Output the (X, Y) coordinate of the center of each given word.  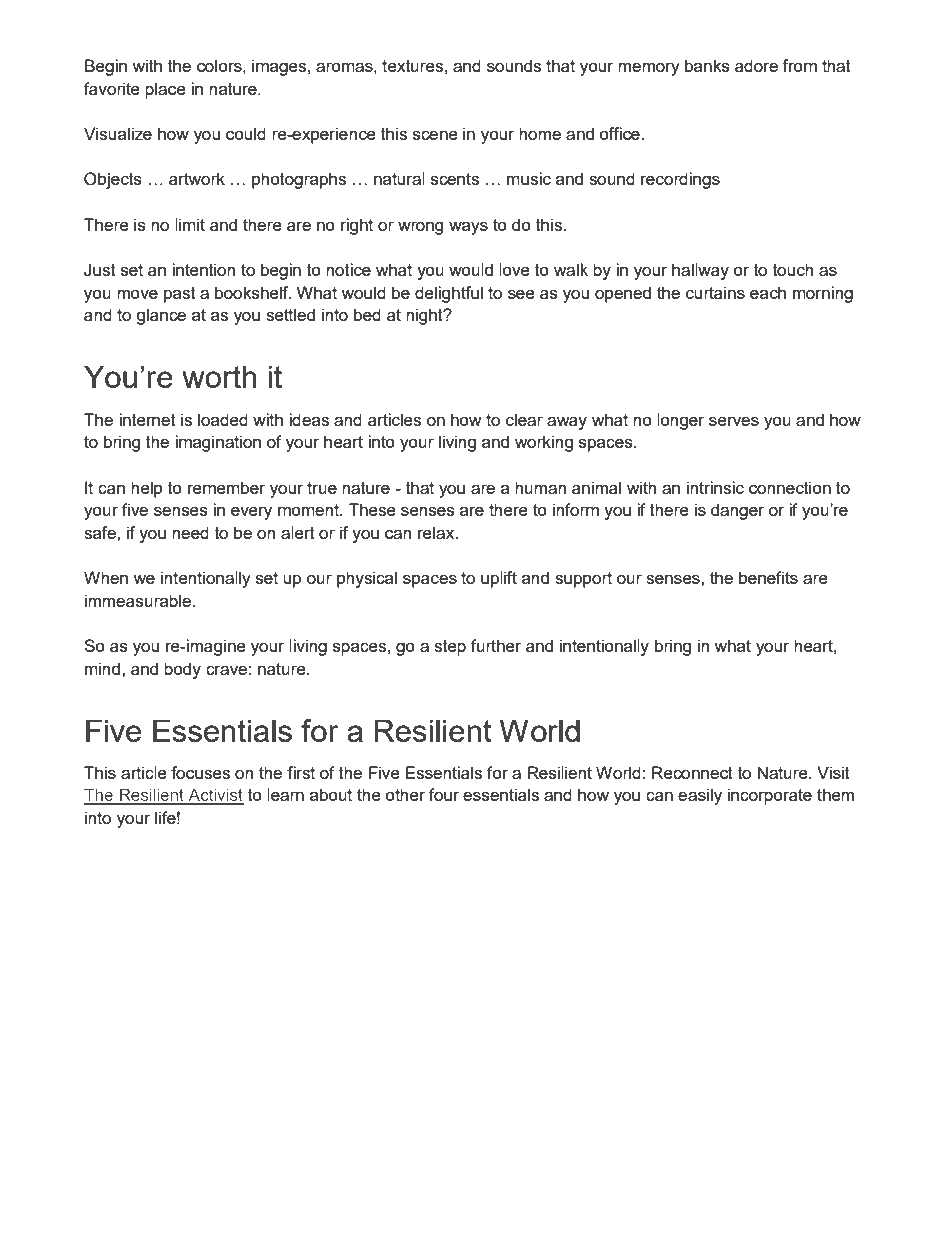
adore (756, 65)
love (514, 269)
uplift (499, 579)
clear (524, 419)
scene (435, 135)
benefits (768, 577)
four (444, 794)
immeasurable (139, 600)
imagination (218, 443)
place (165, 90)
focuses (200, 772)
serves (734, 421)
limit (190, 224)
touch (793, 269)
